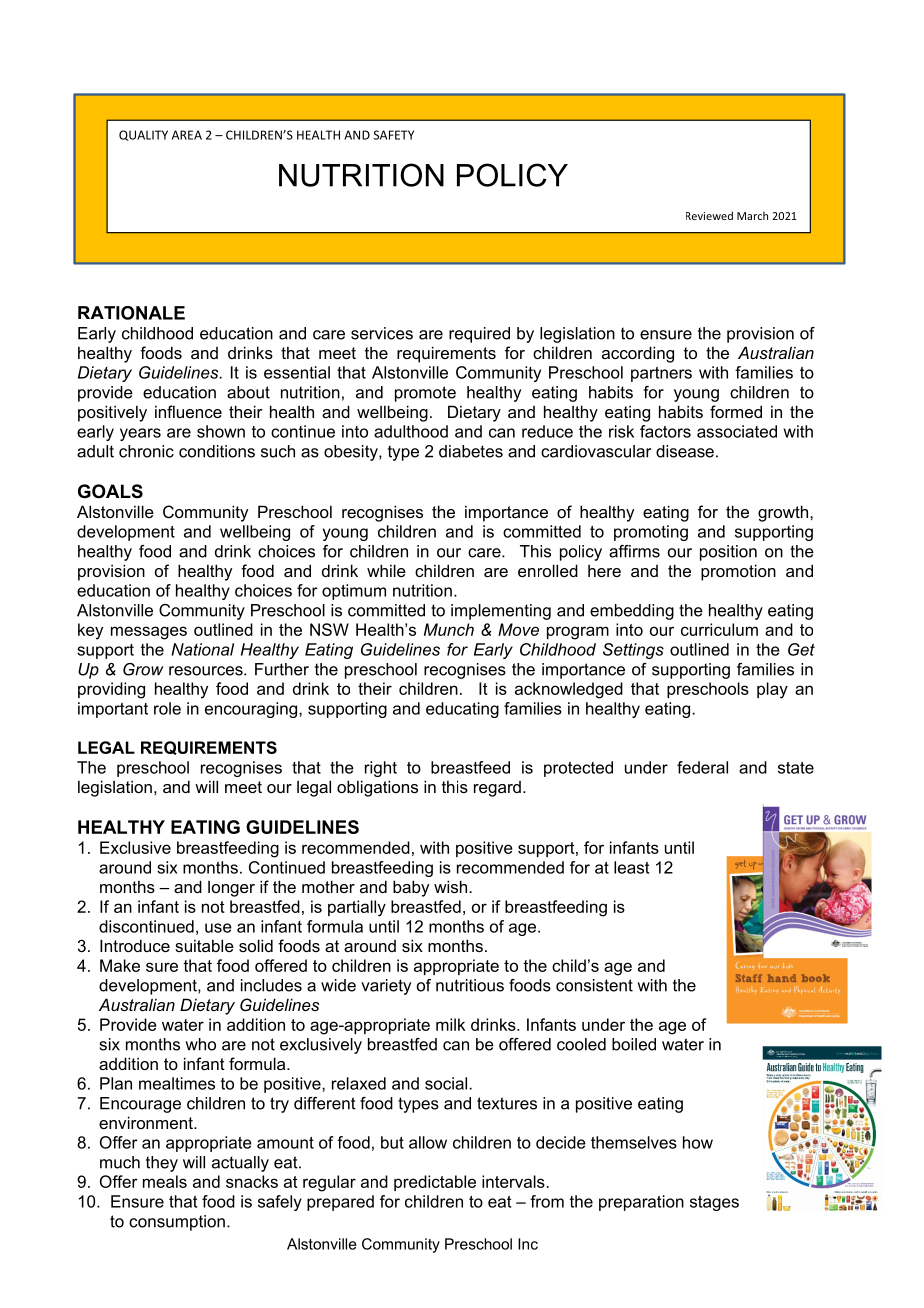  Describe the element at coordinates (709, 215) in the screenshot. I see `Reviewed` at that location.
